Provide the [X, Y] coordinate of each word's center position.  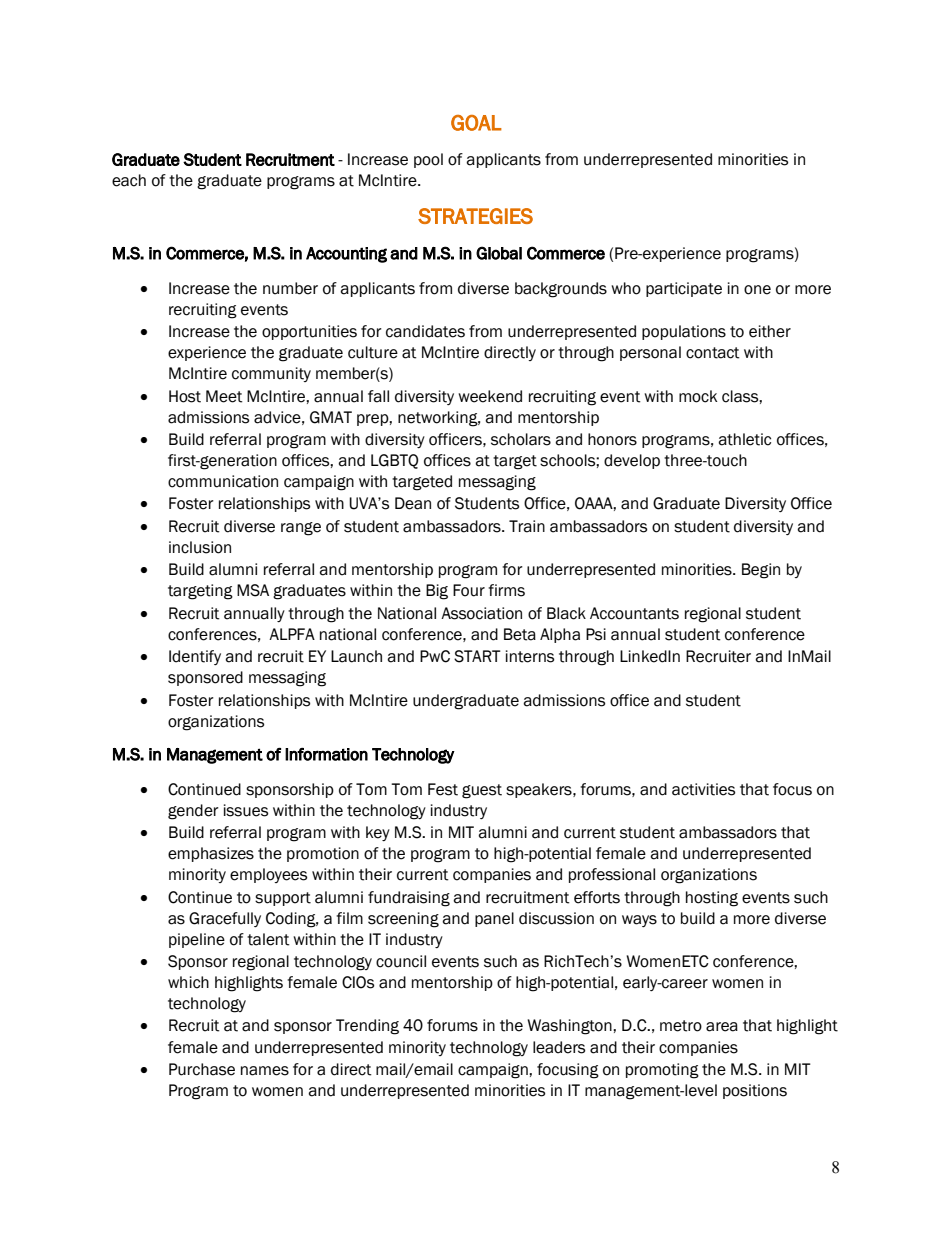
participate [684, 289]
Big [437, 592]
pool [428, 160]
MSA [253, 590]
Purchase [202, 1069]
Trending [367, 1027]
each [129, 180]
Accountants [634, 613]
